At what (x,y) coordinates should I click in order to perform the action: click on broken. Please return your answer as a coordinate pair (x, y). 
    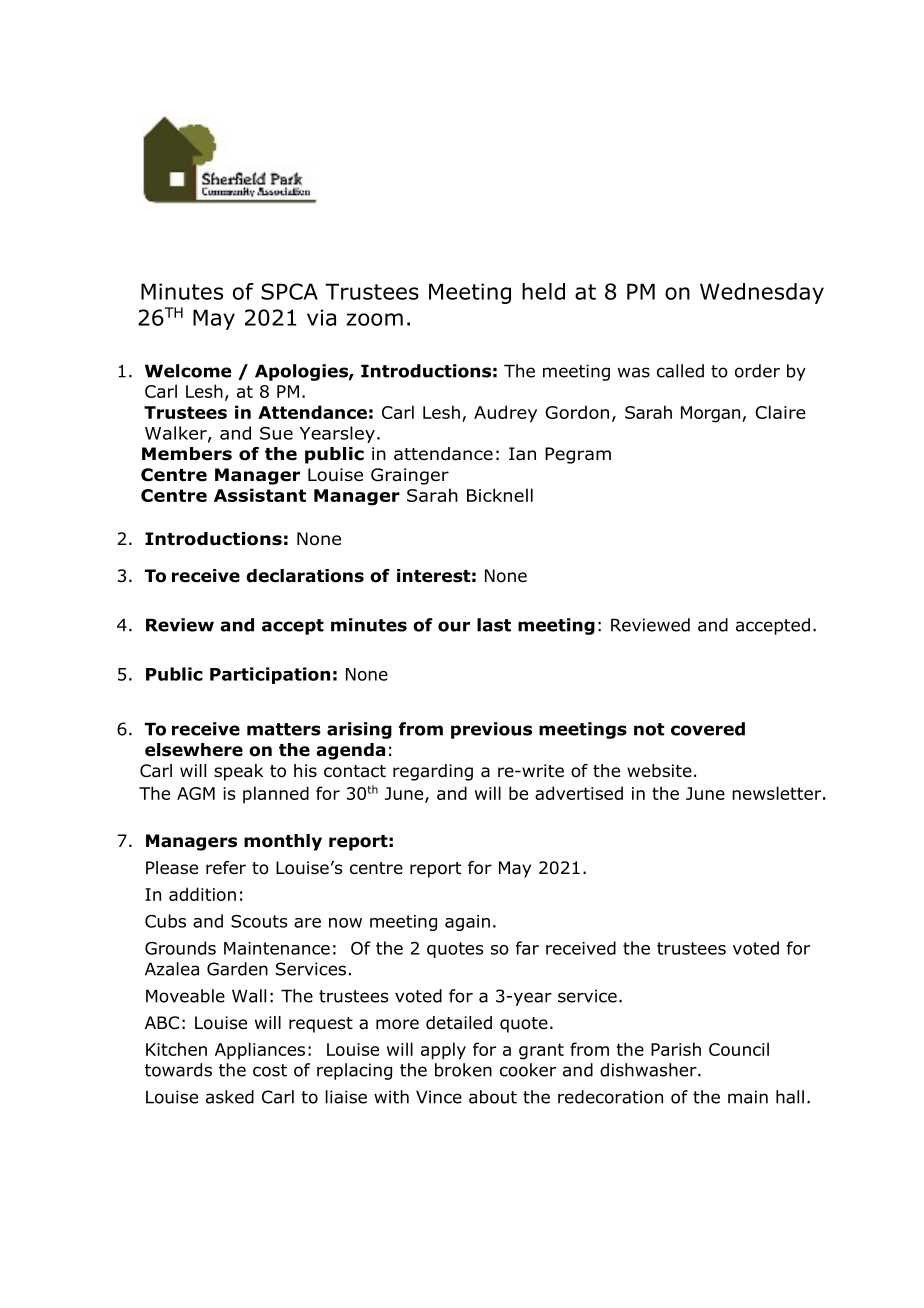
    Looking at the image, I should click on (463, 1070).
